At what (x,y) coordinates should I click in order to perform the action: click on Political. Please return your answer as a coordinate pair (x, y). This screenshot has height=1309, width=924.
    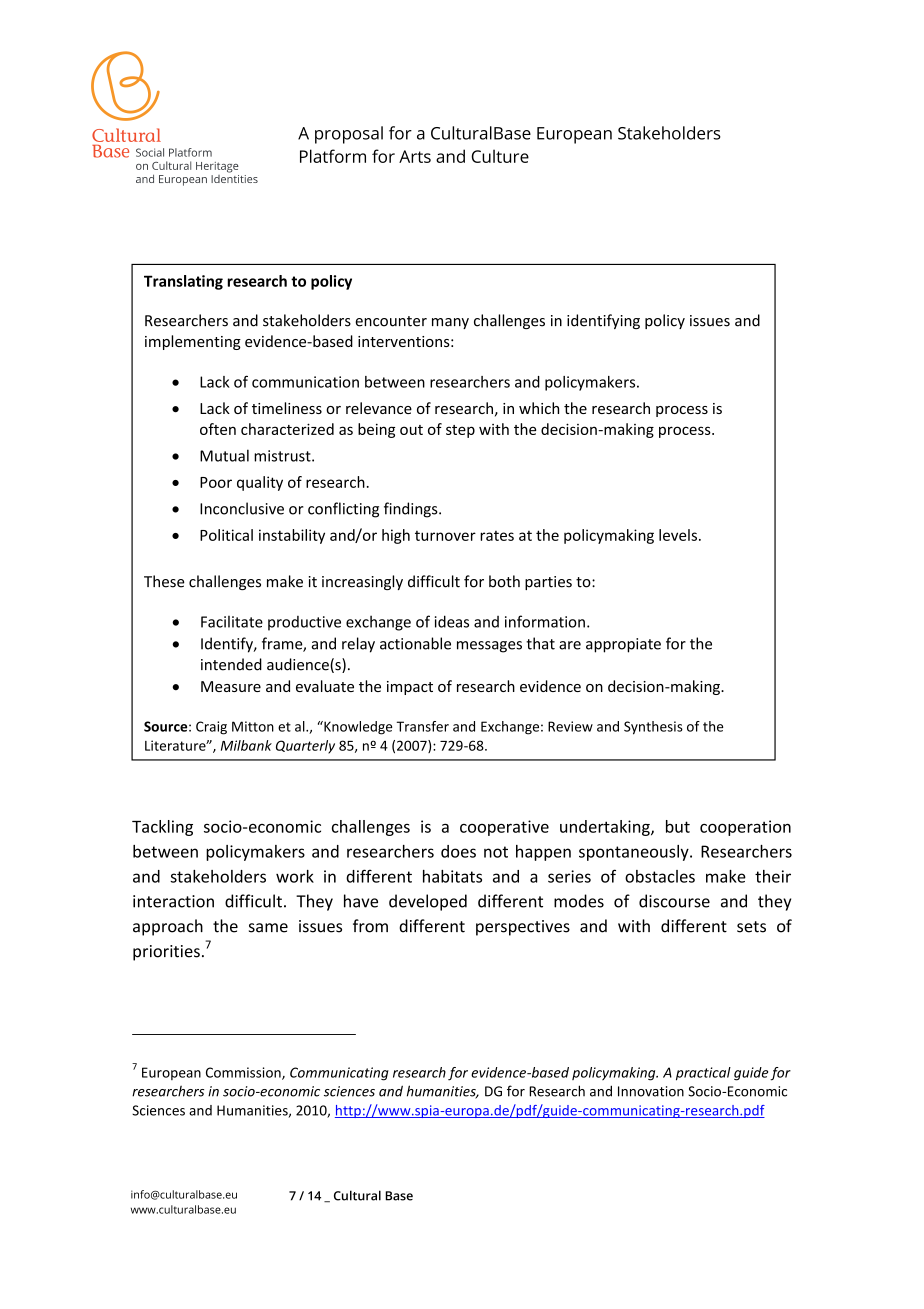
    Looking at the image, I should click on (226, 535).
